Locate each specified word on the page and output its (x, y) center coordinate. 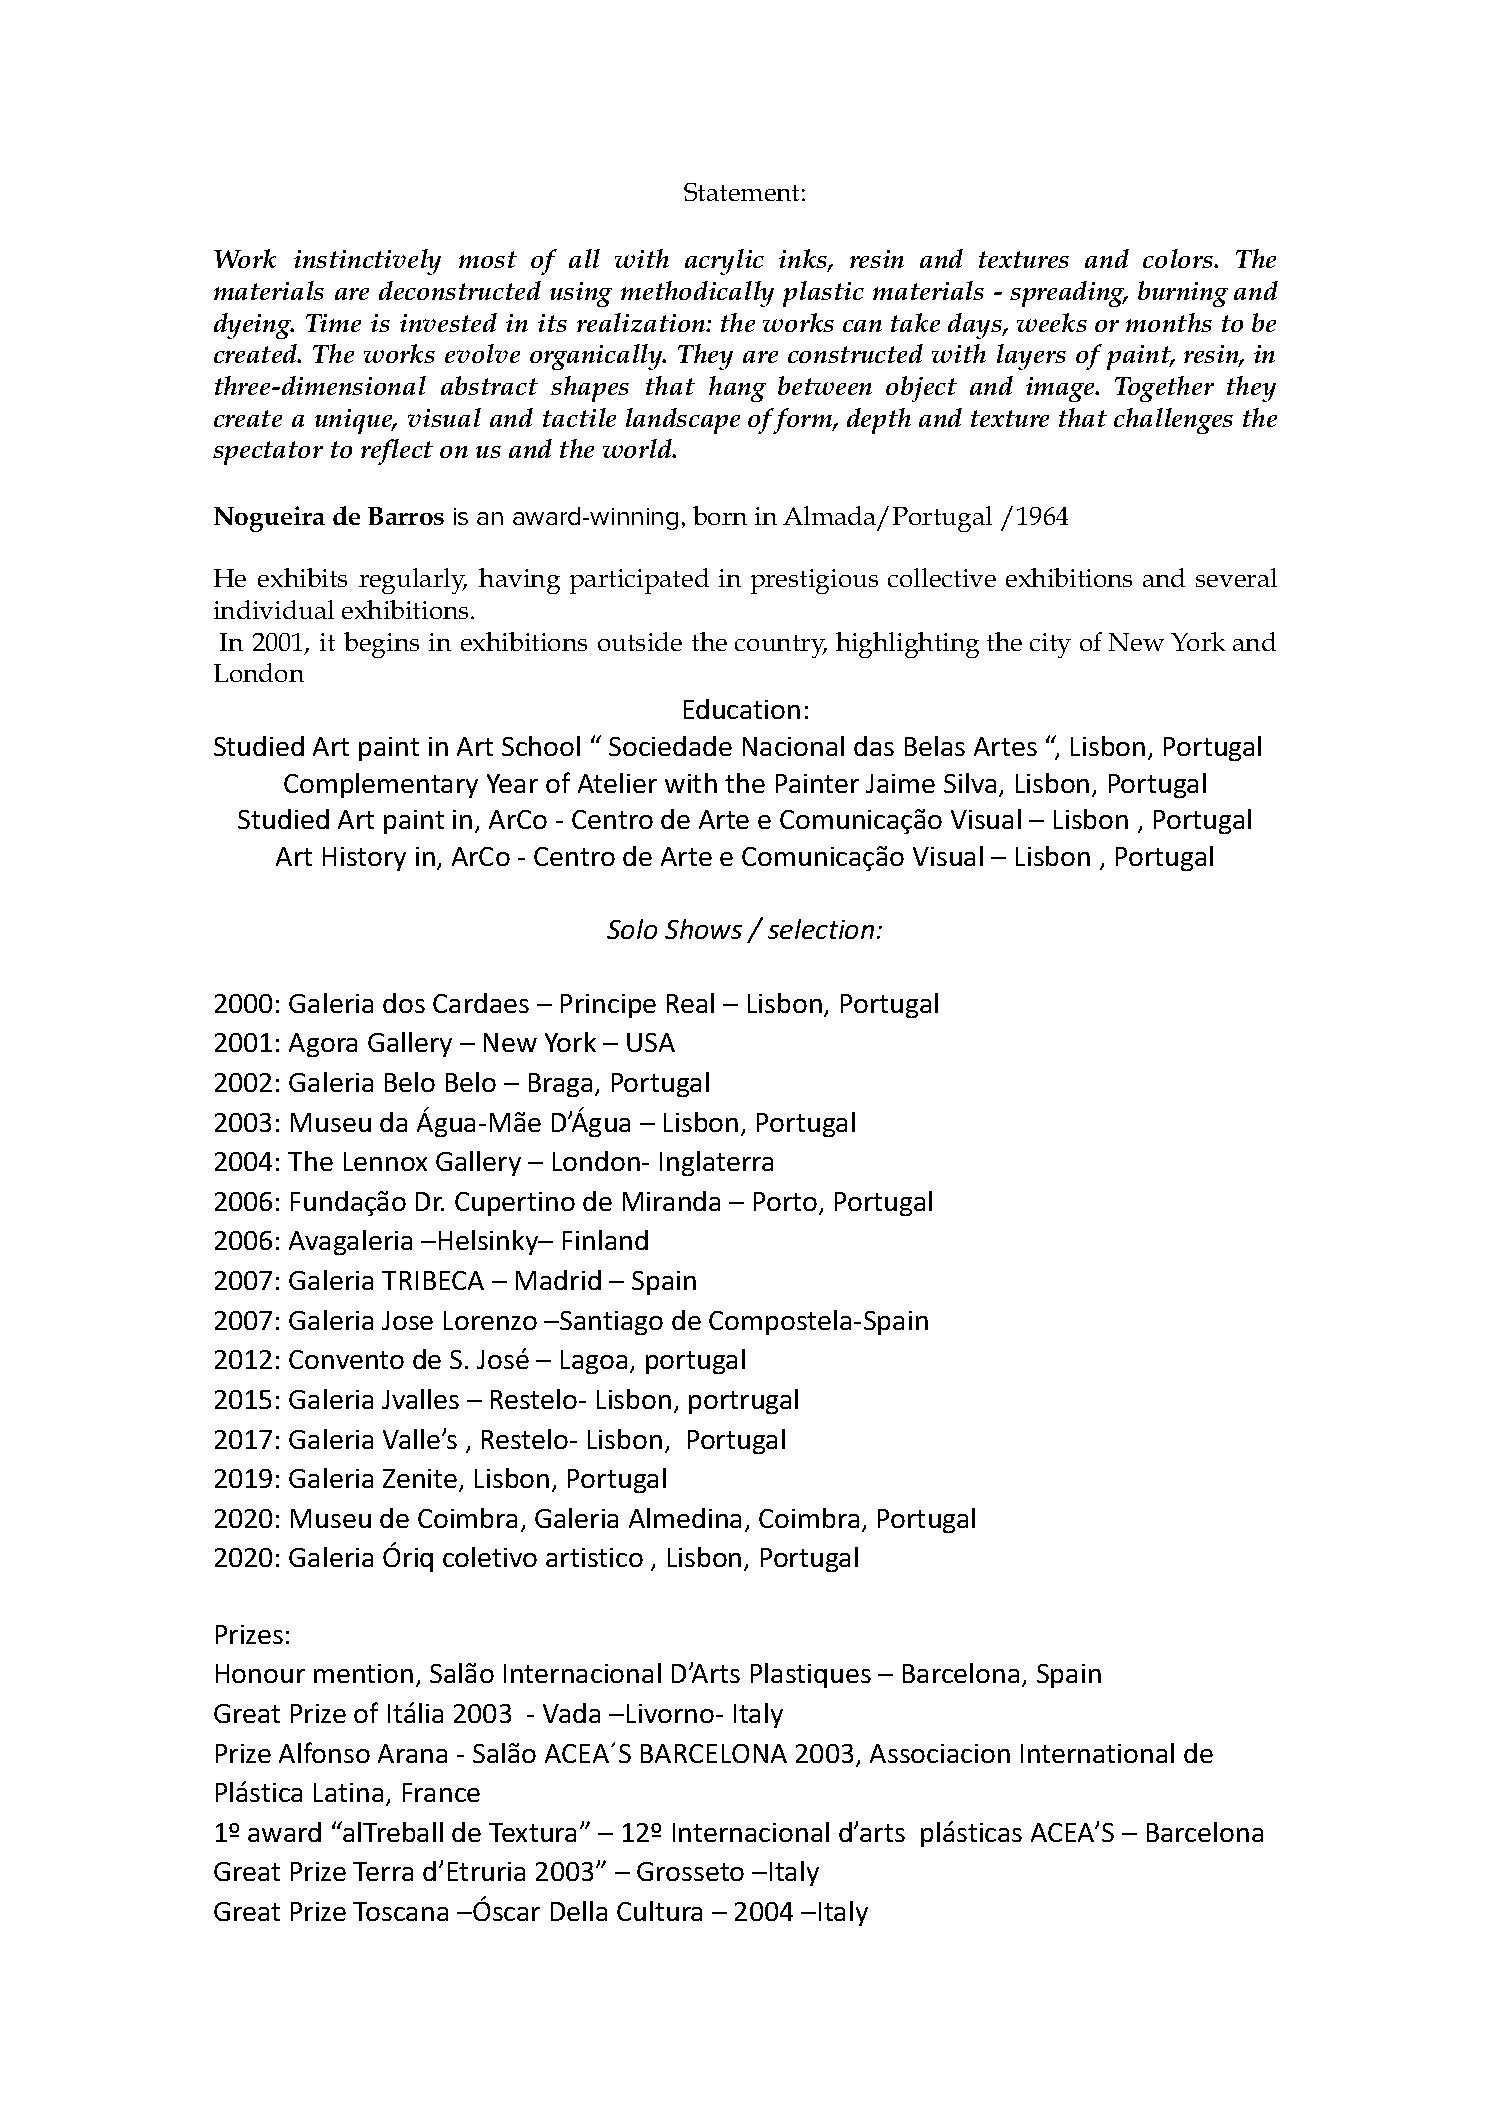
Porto (787, 1203)
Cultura (659, 1911)
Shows (703, 929)
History (364, 859)
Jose (407, 1320)
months (1169, 322)
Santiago (610, 1323)
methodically (697, 294)
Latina (348, 1792)
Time (333, 323)
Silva (970, 783)
